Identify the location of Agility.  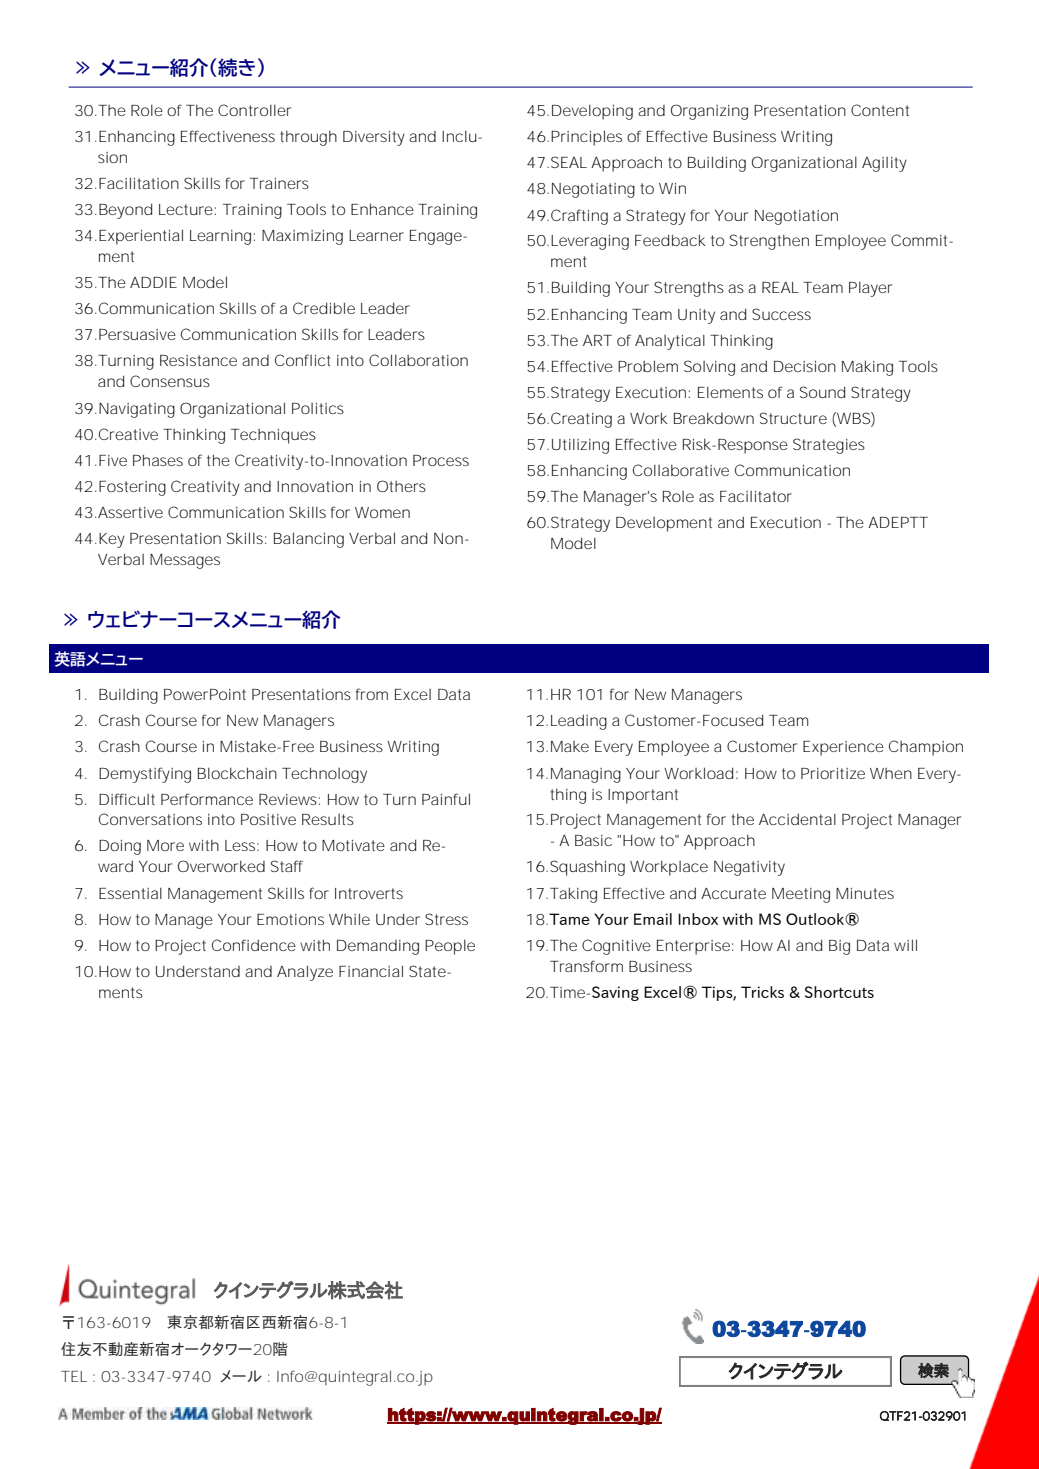
(884, 164).
